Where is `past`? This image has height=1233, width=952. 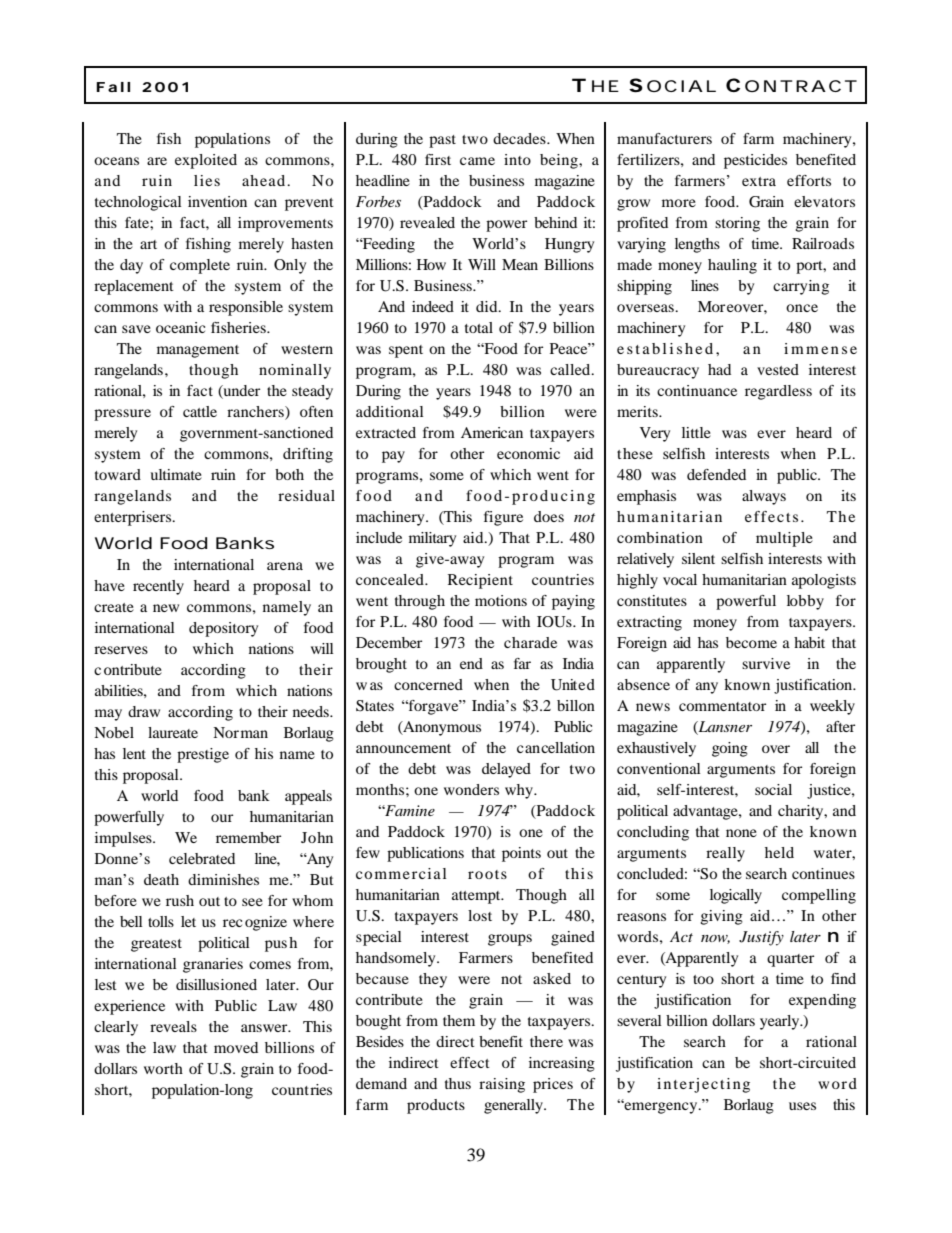 past is located at coordinates (442, 141).
